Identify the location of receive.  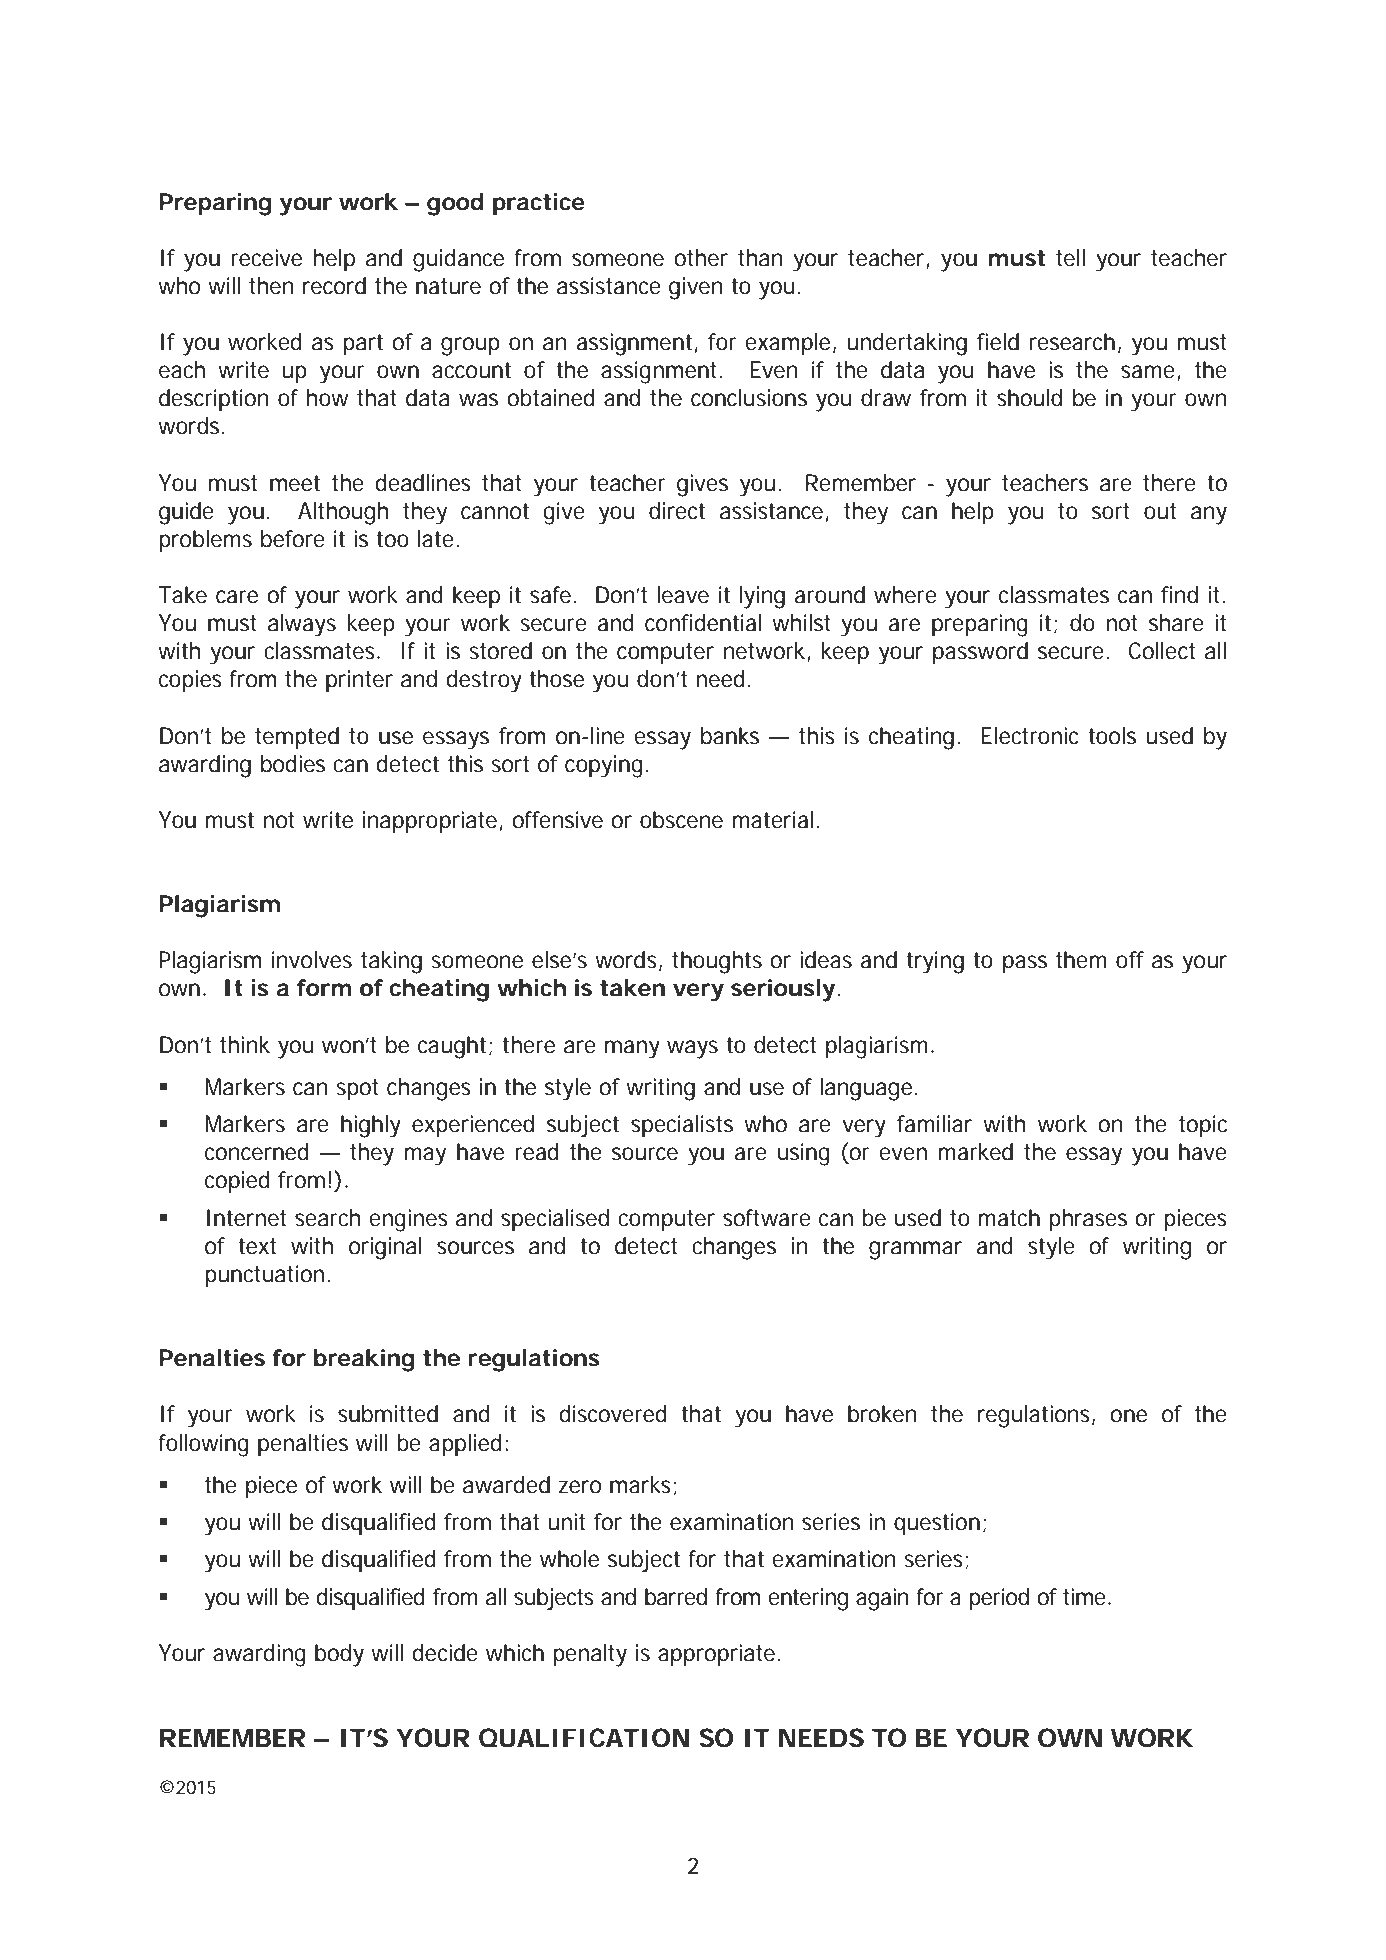
(266, 258).
